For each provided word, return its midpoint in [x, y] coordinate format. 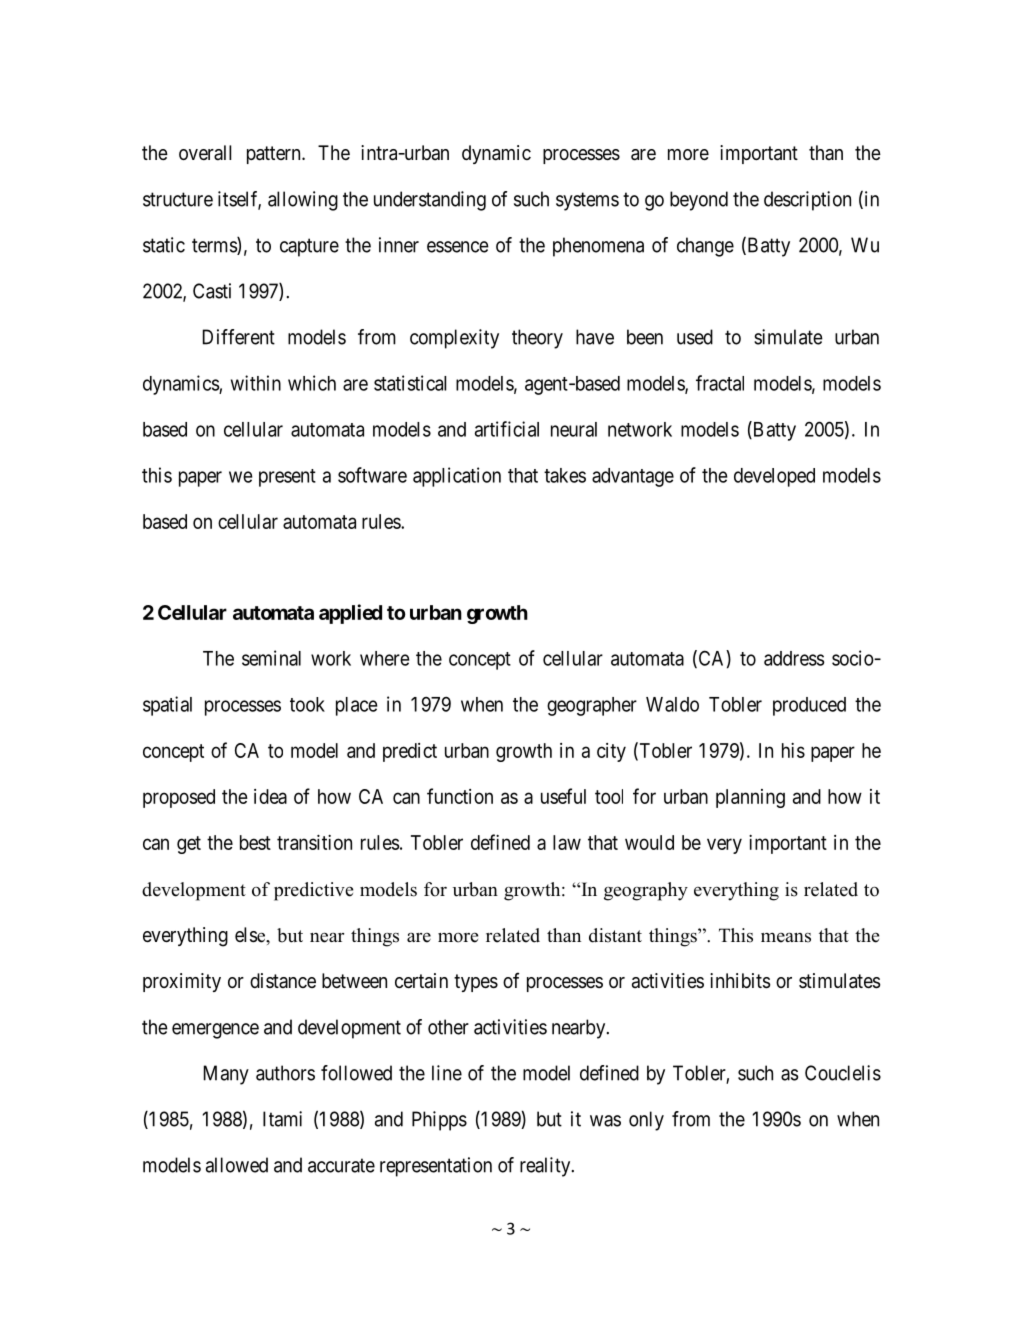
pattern [275, 155]
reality [546, 1167]
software [372, 475]
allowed [237, 1165]
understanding [430, 201]
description [807, 201]
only [646, 1121]
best [255, 842]
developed [774, 477]
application [457, 477]
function [460, 796]
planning [750, 798]
